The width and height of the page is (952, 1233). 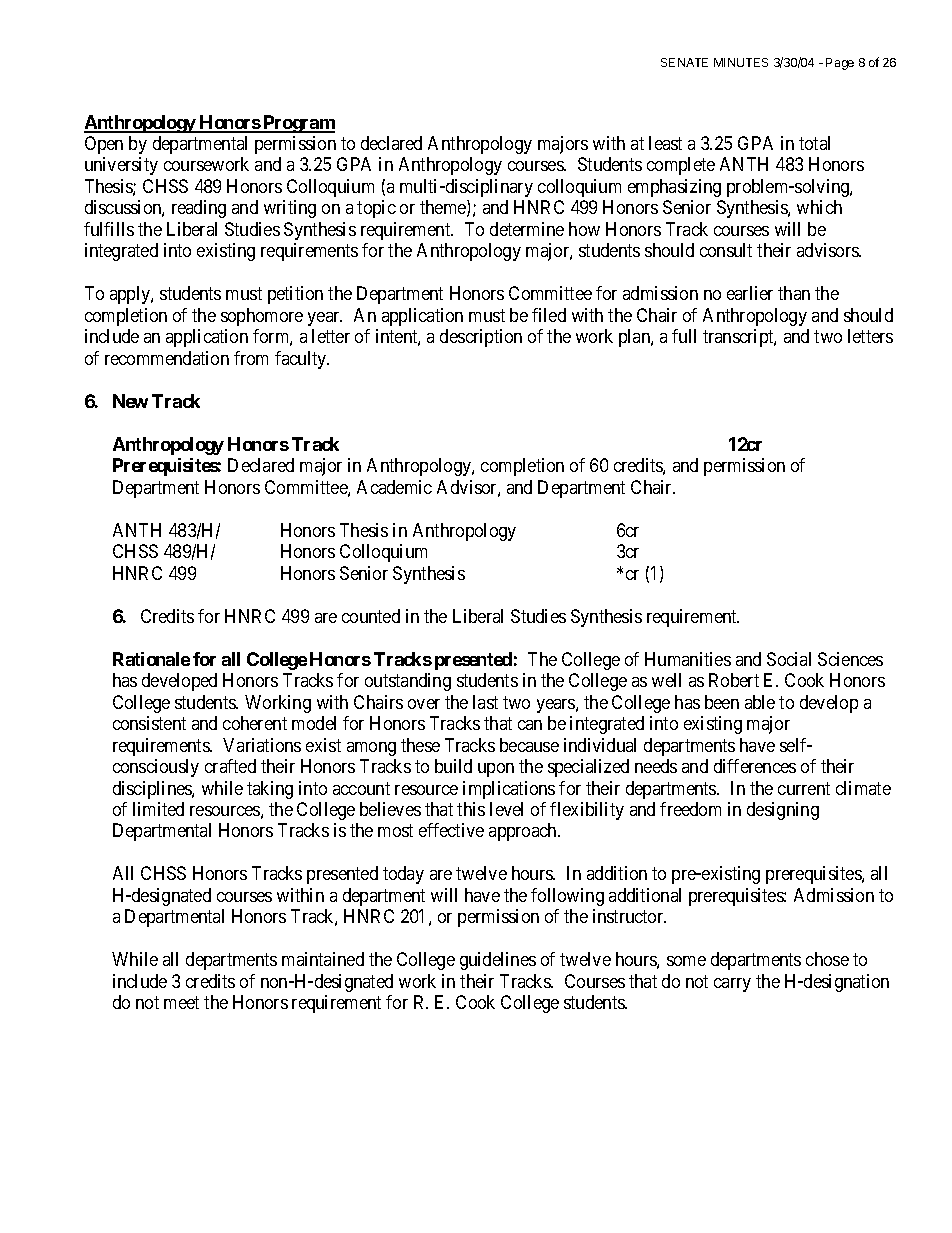 I want to click on Rationale, so click(x=151, y=659).
